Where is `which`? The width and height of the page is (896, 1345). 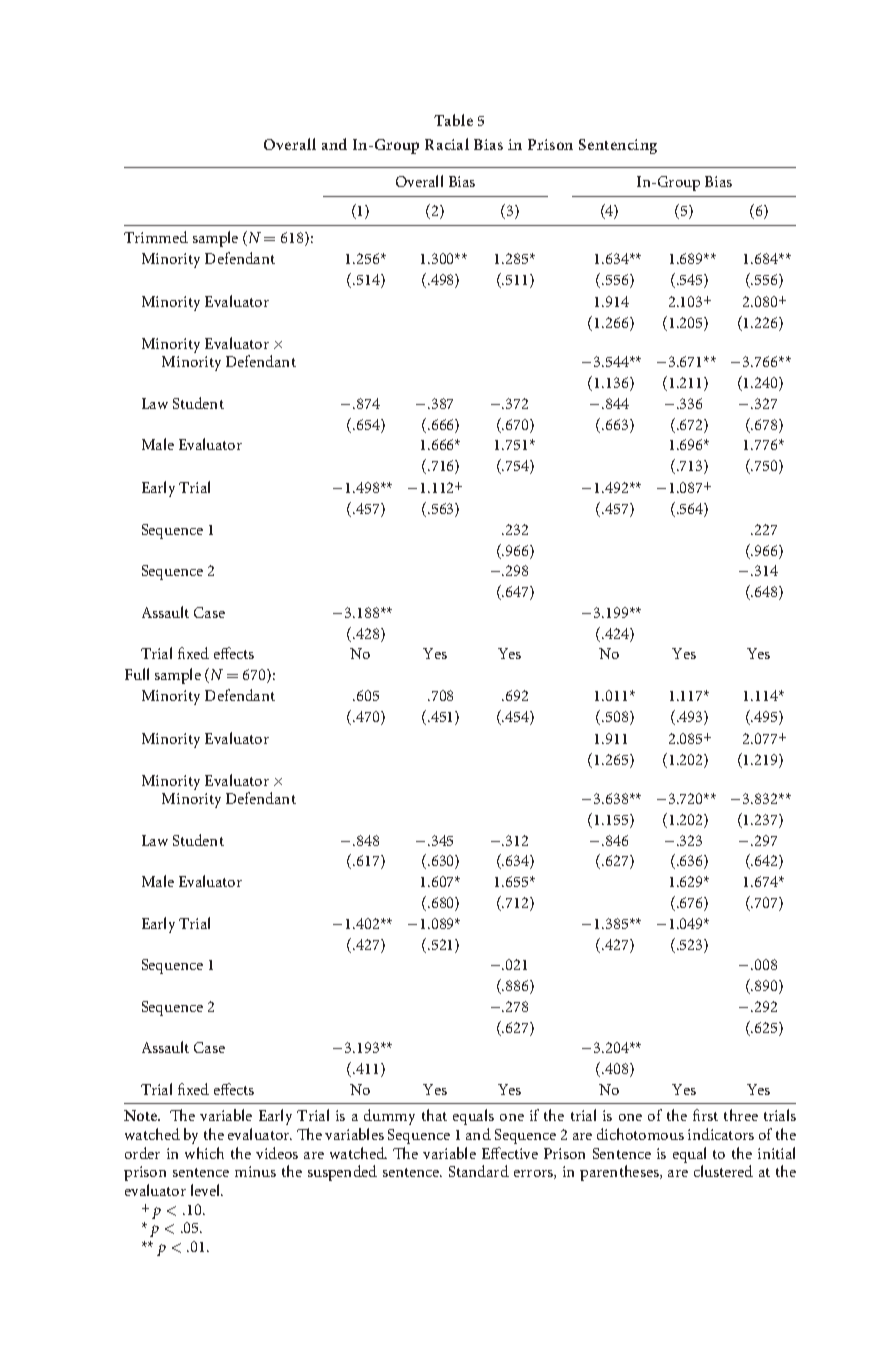
which is located at coordinates (204, 1153).
